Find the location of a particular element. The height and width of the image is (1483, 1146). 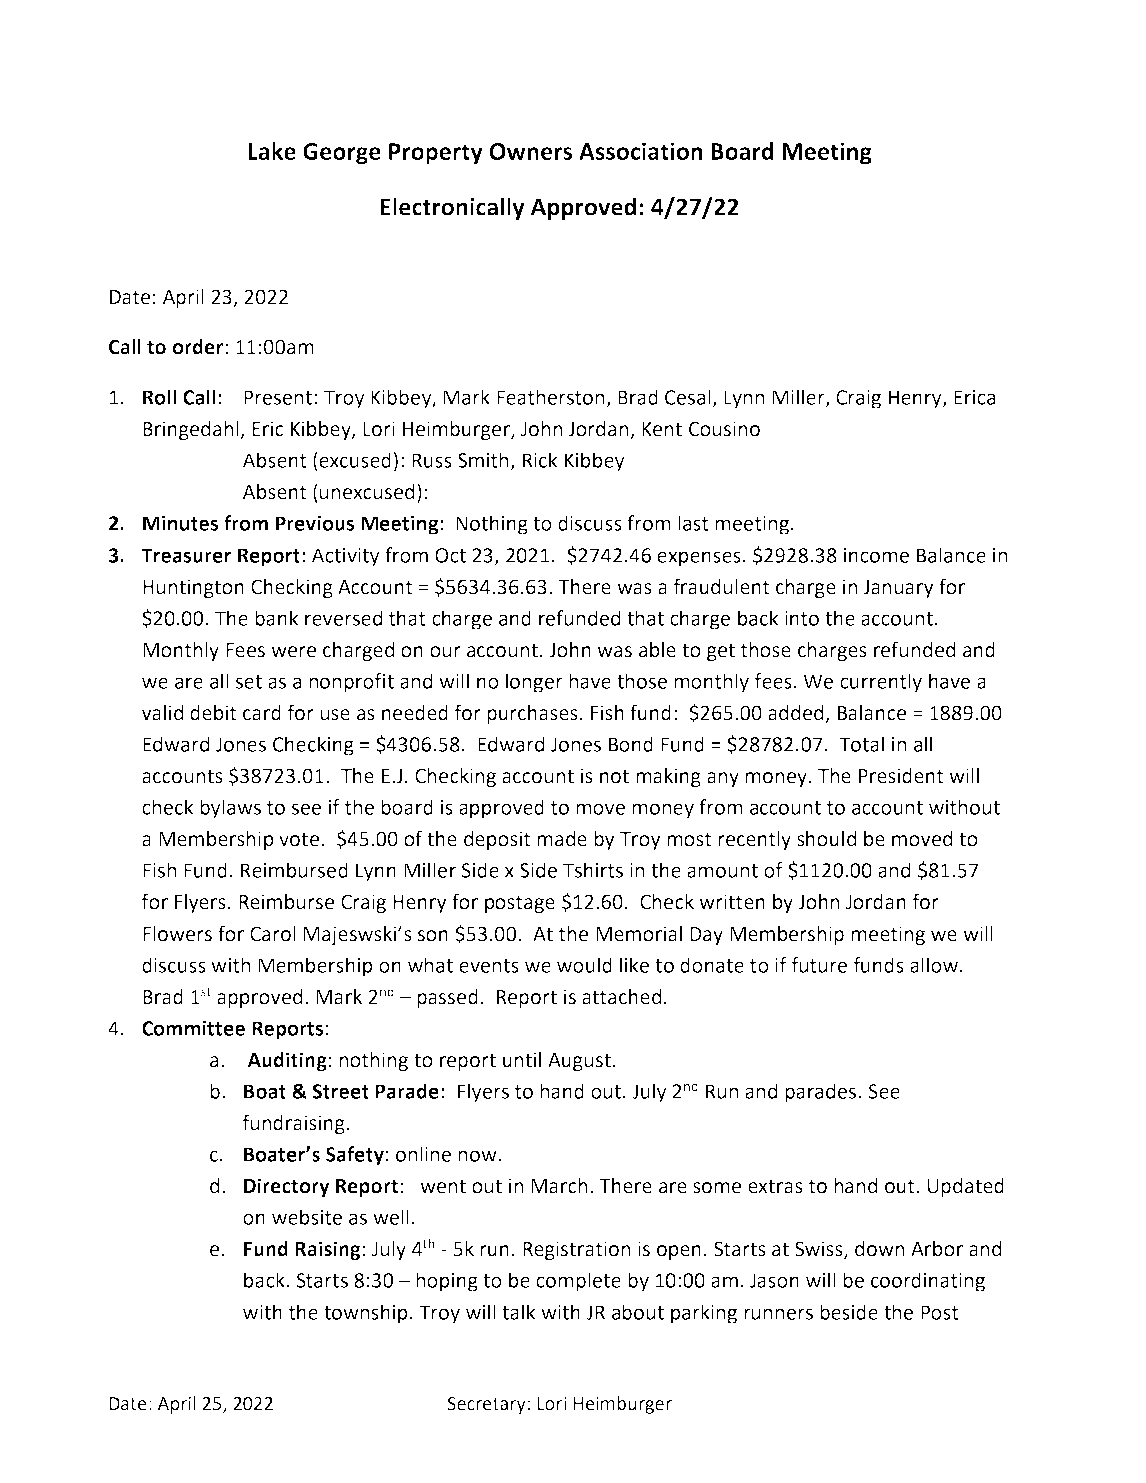

talk is located at coordinates (519, 1312).
